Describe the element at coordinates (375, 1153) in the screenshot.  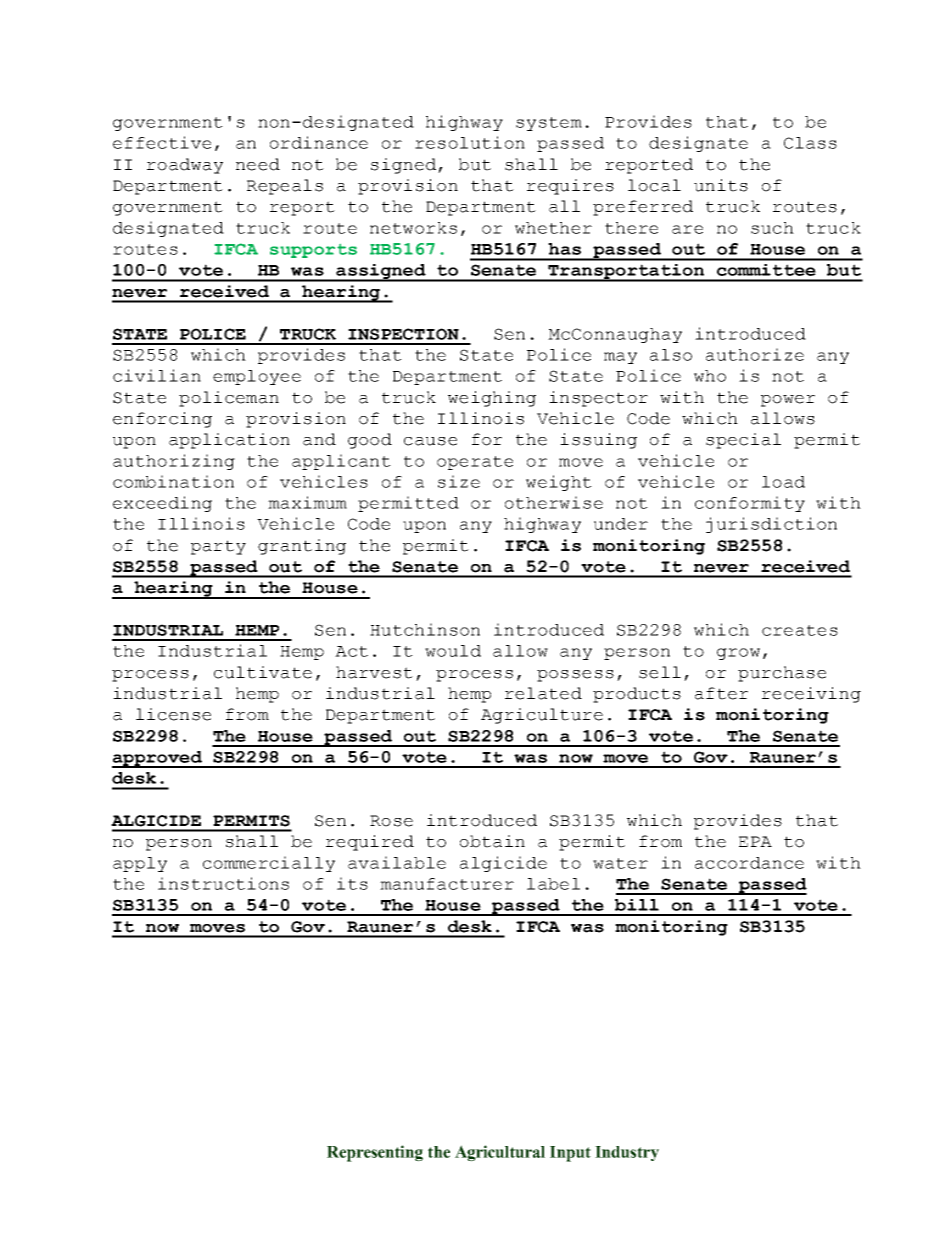
I see `Representing` at that location.
